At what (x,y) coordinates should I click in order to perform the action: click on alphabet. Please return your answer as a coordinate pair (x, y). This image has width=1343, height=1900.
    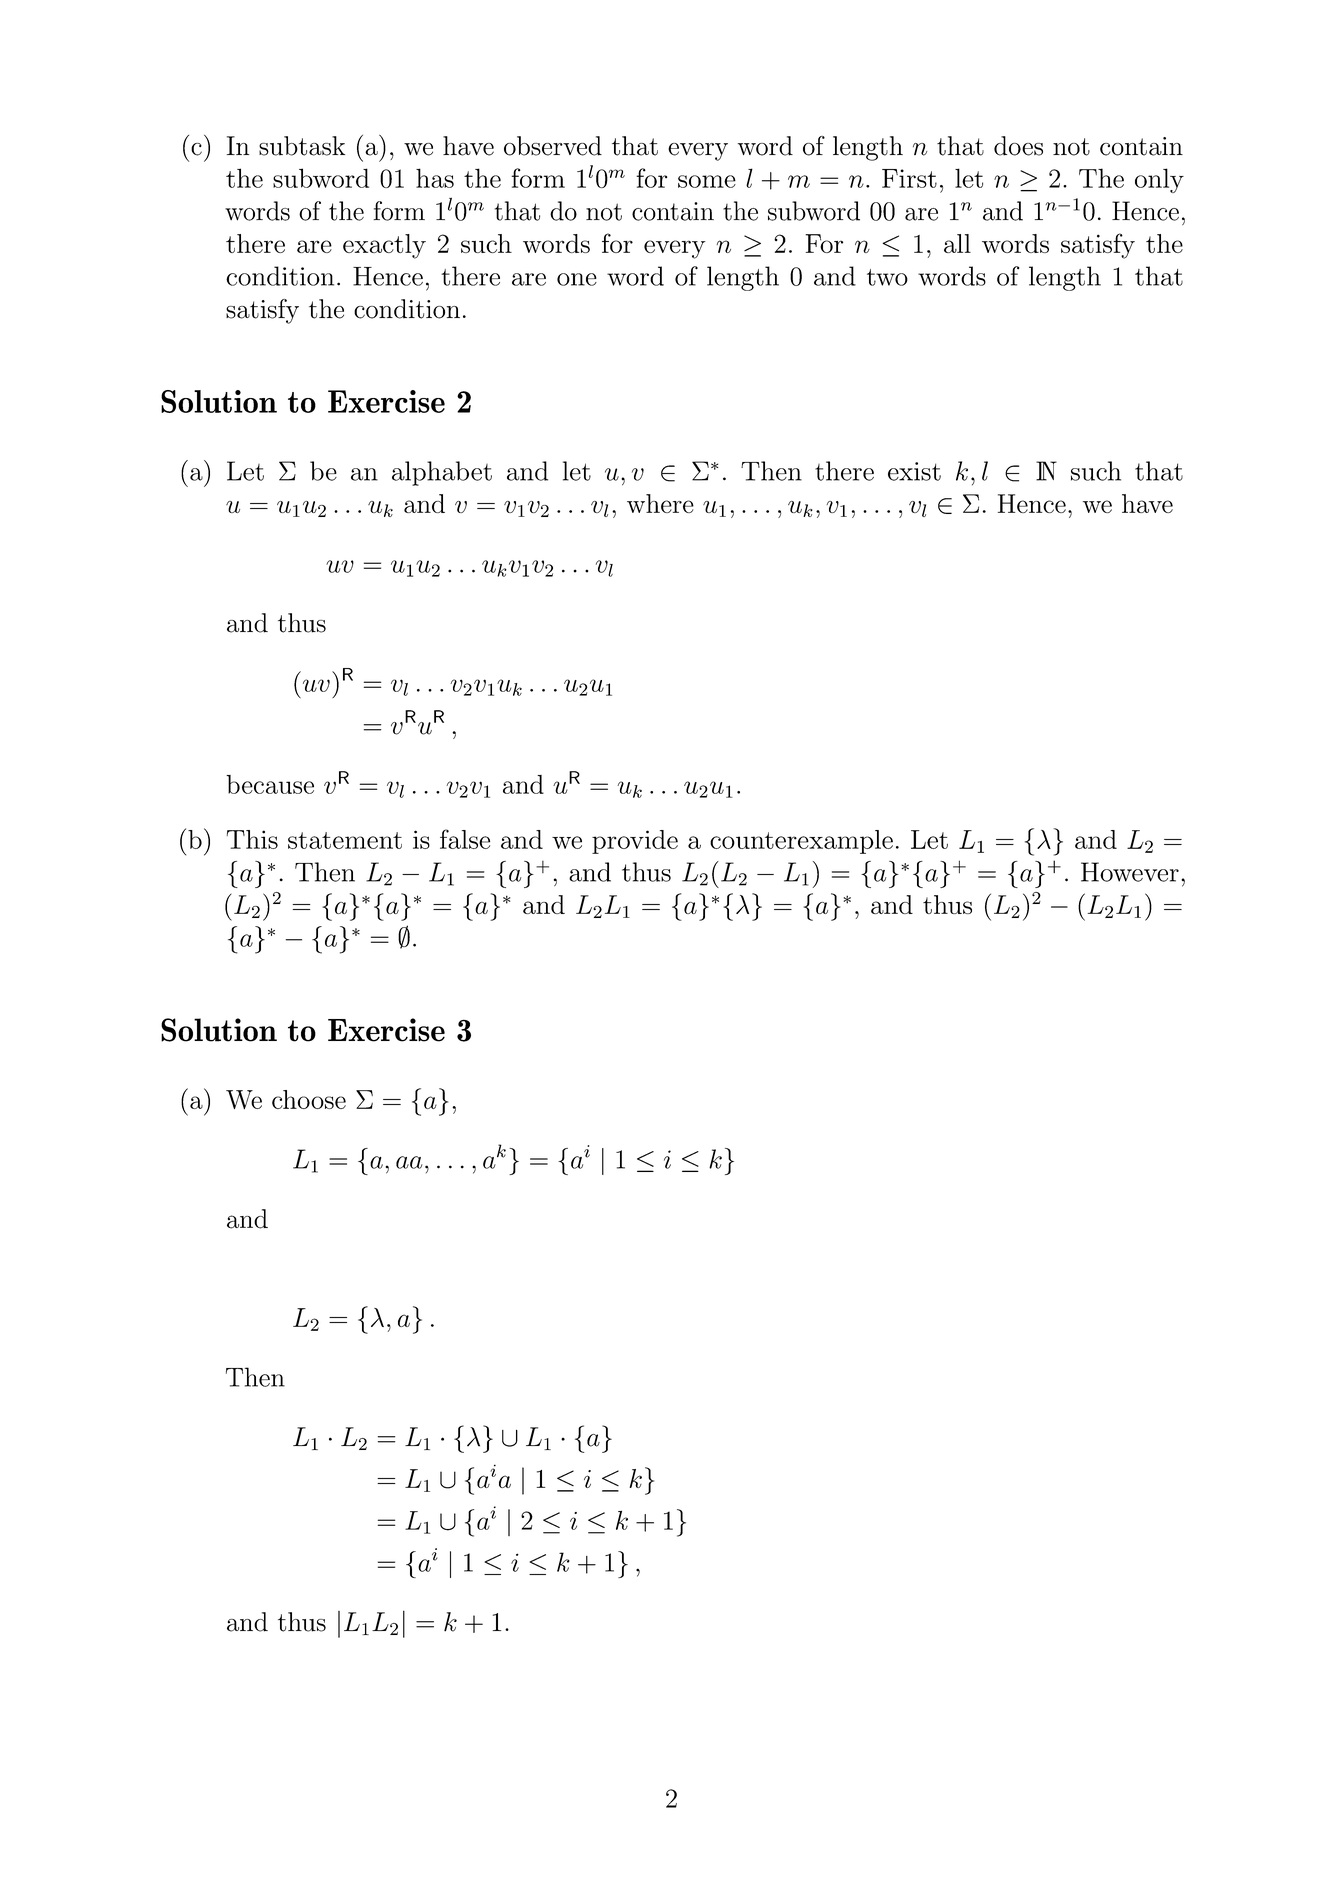
    Looking at the image, I should click on (442, 473).
